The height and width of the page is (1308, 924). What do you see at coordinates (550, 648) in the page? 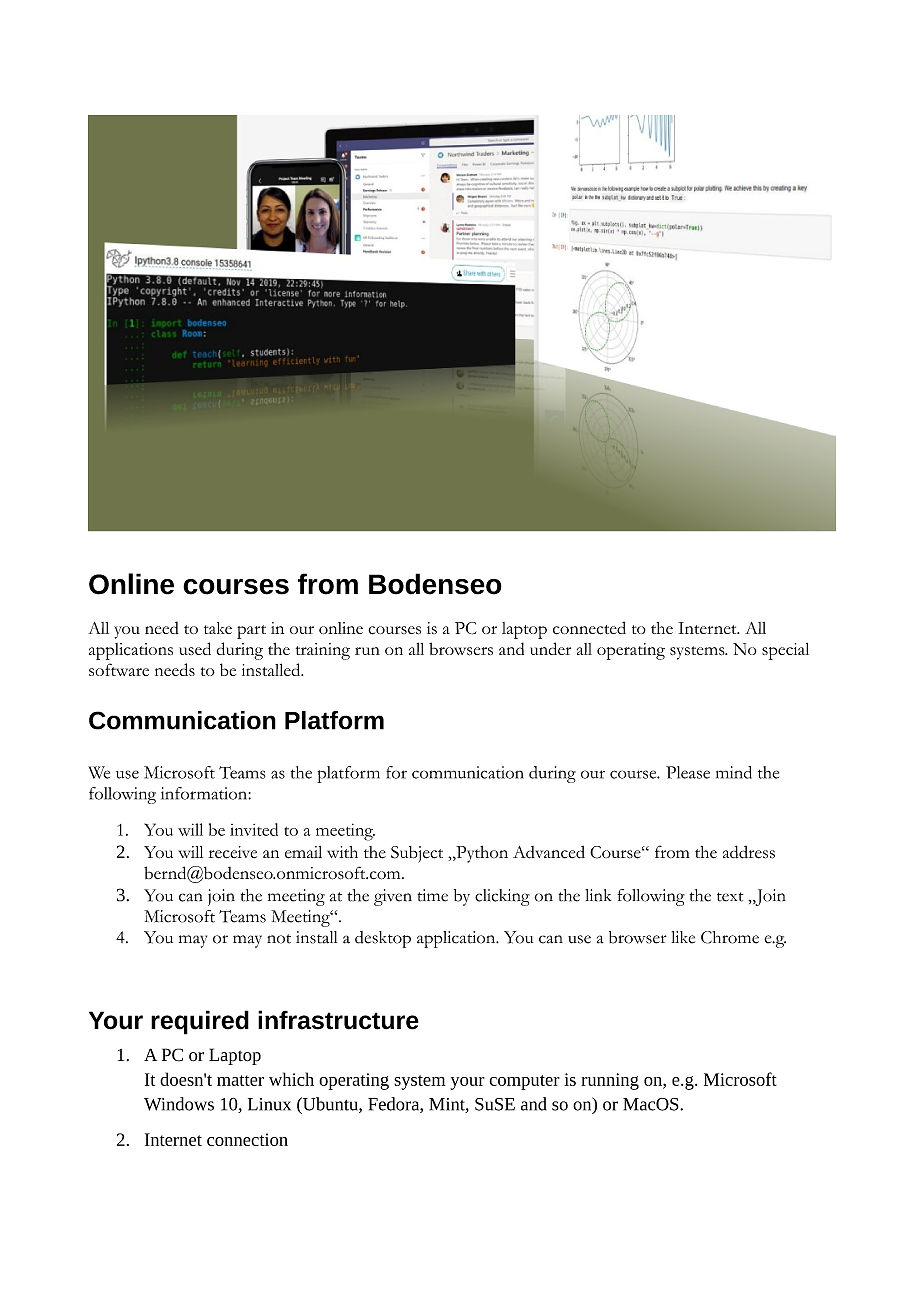
I see `under` at bounding box center [550, 648].
